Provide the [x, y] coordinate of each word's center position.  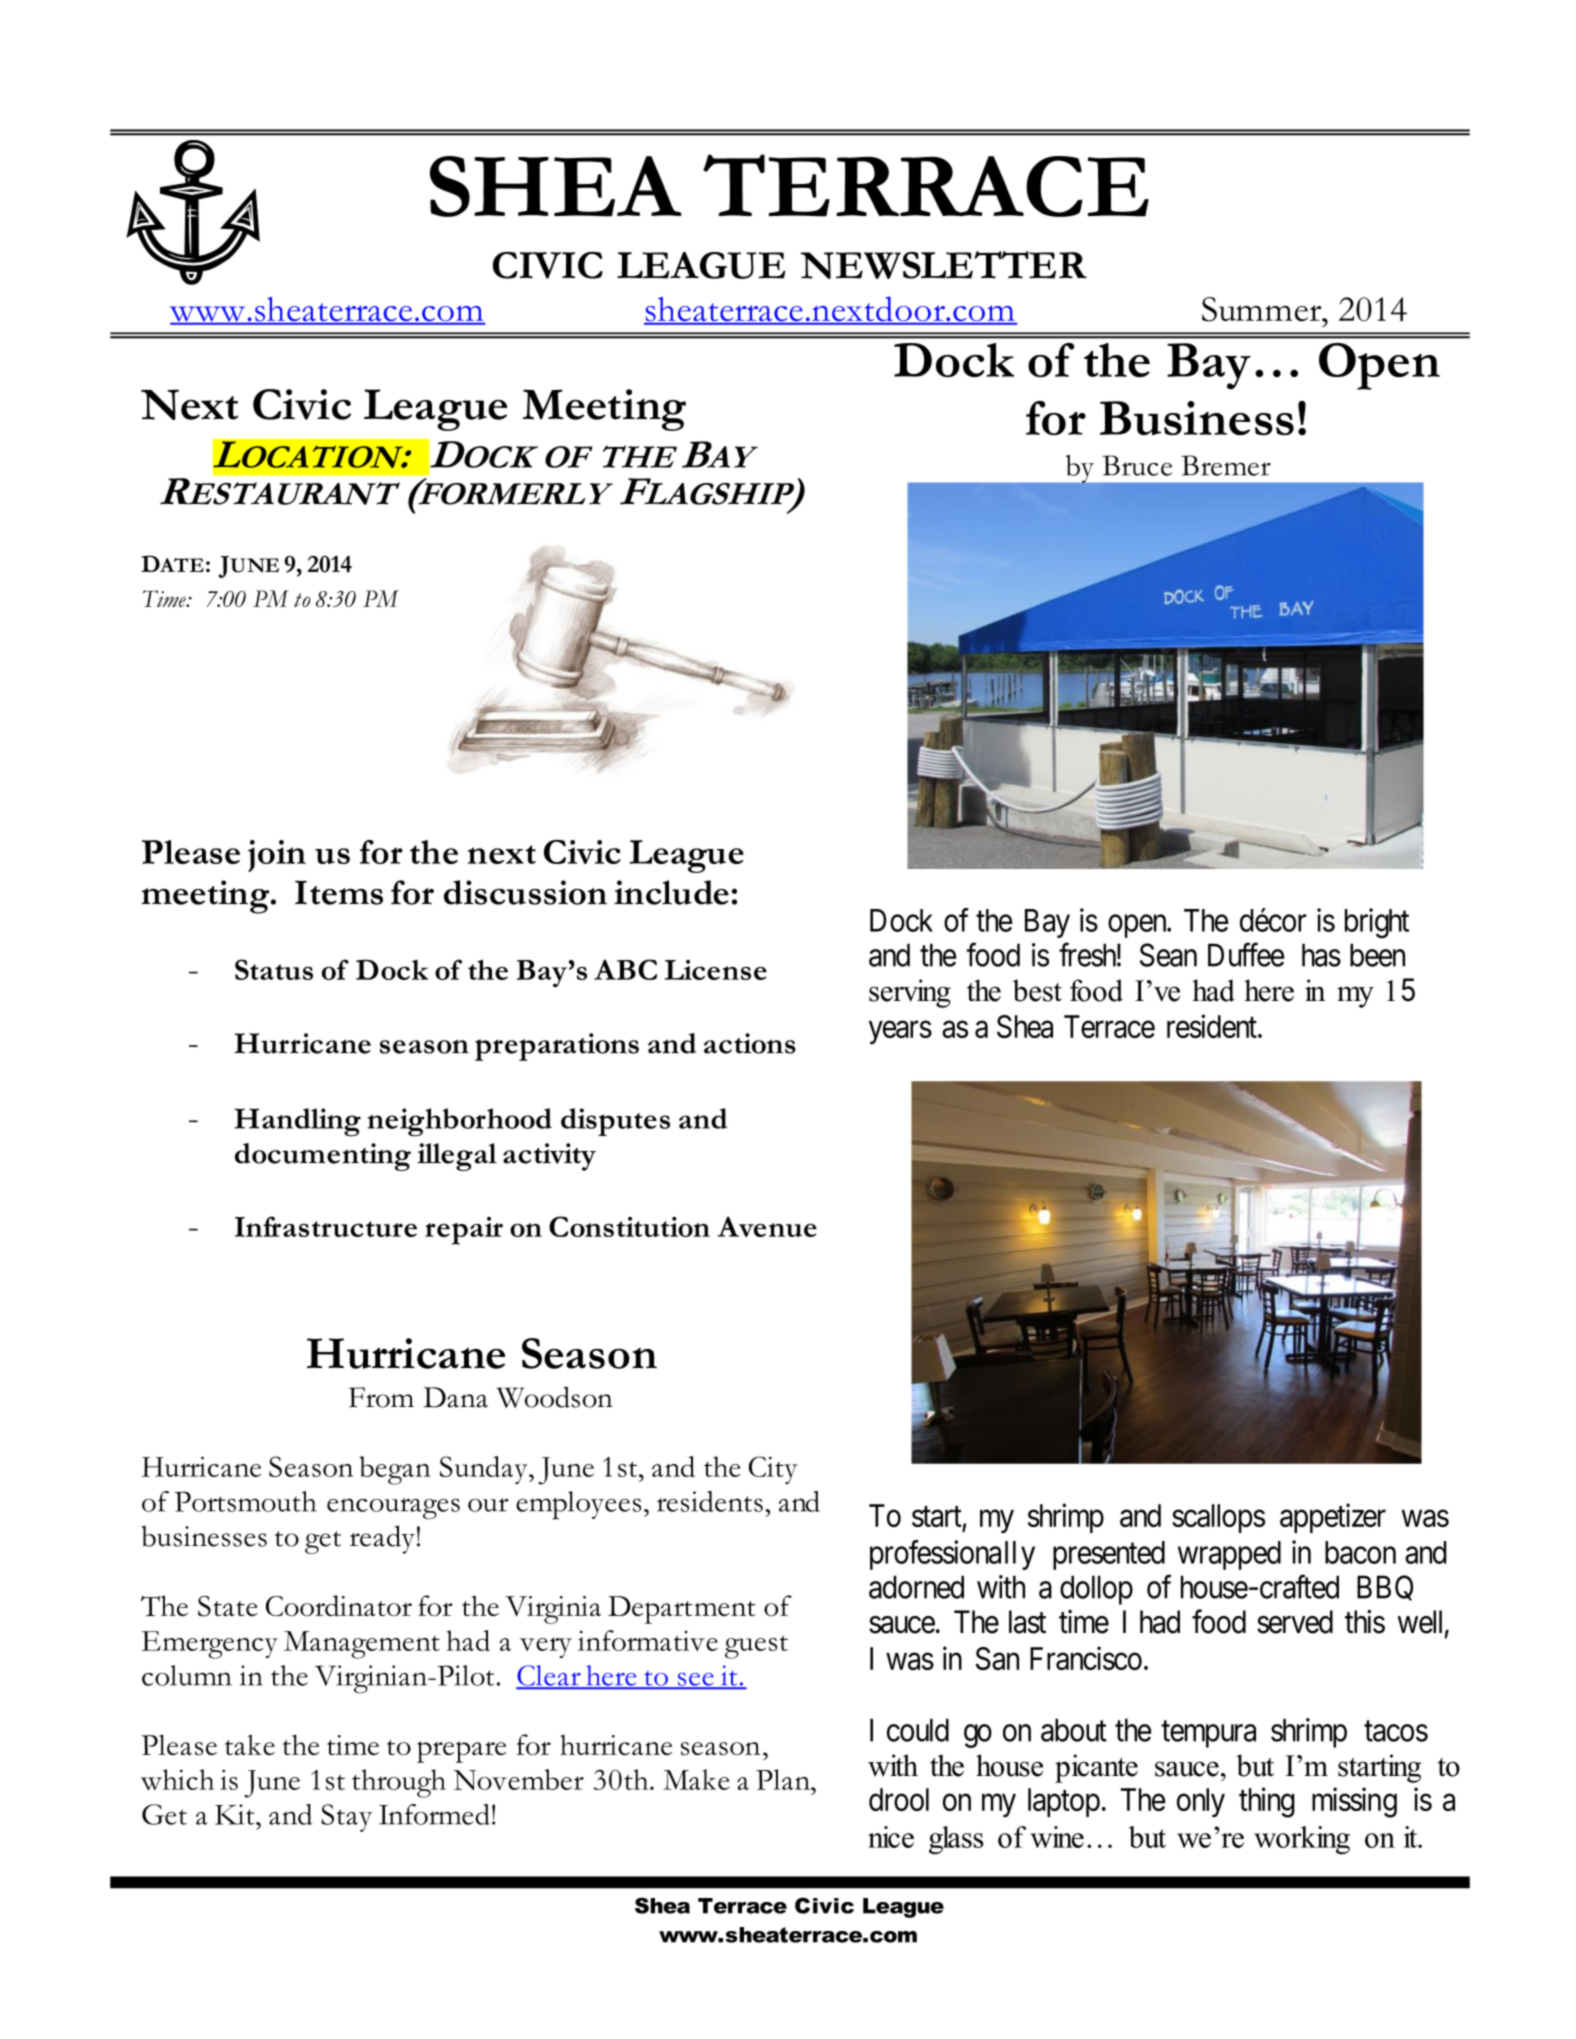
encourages [393, 1509]
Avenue [767, 1226]
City [773, 1470]
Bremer [1226, 465]
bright [1377, 923]
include [671, 892]
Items [339, 893]
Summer [1263, 309]
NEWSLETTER [943, 265]
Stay [346, 1818]
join [277, 856]
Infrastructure [326, 1226]
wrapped [1229, 1555]
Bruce [1137, 465]
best [1037, 990]
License [716, 970]
